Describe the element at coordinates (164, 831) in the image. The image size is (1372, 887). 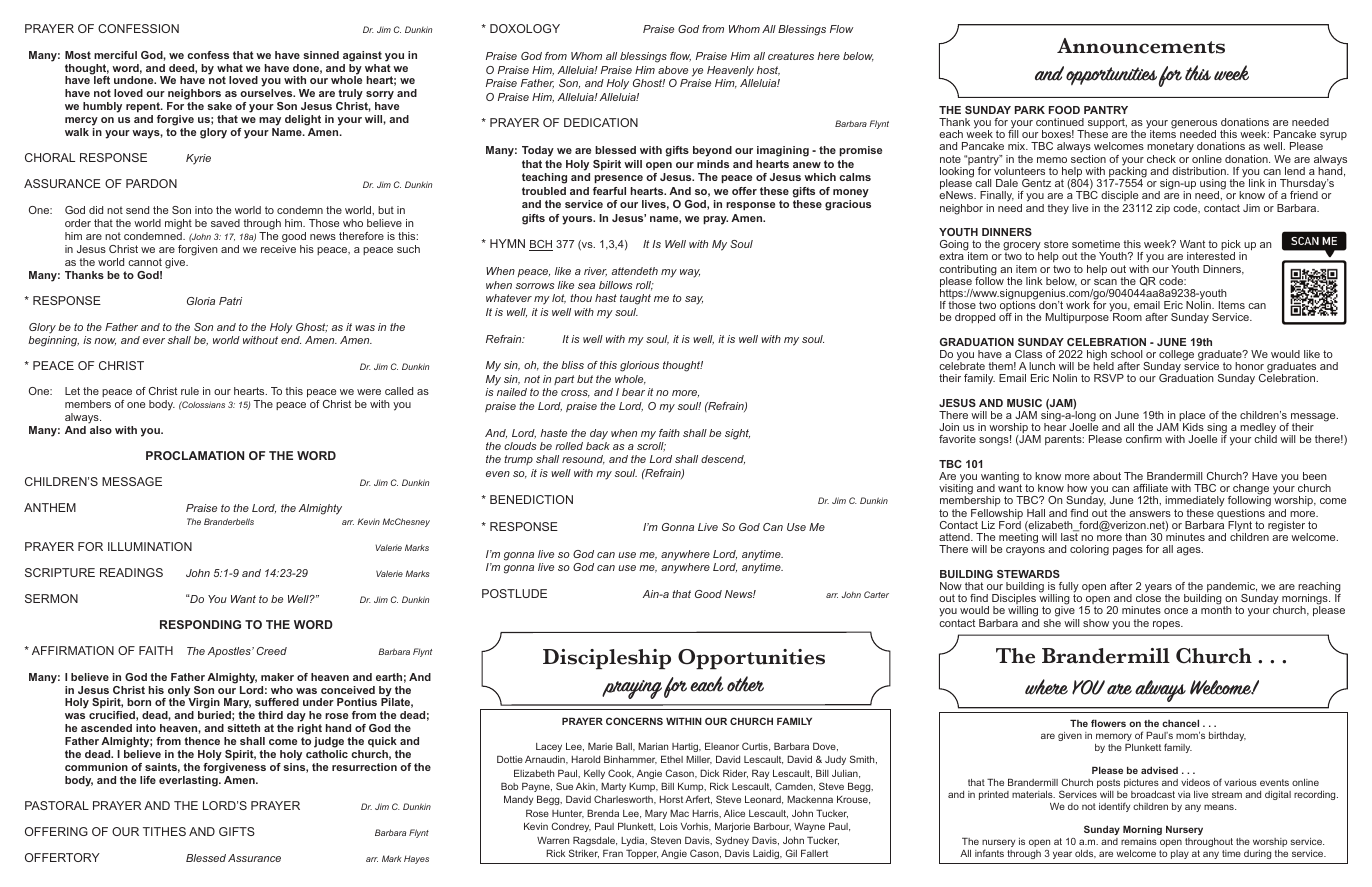
I see `TITHES` at that location.
